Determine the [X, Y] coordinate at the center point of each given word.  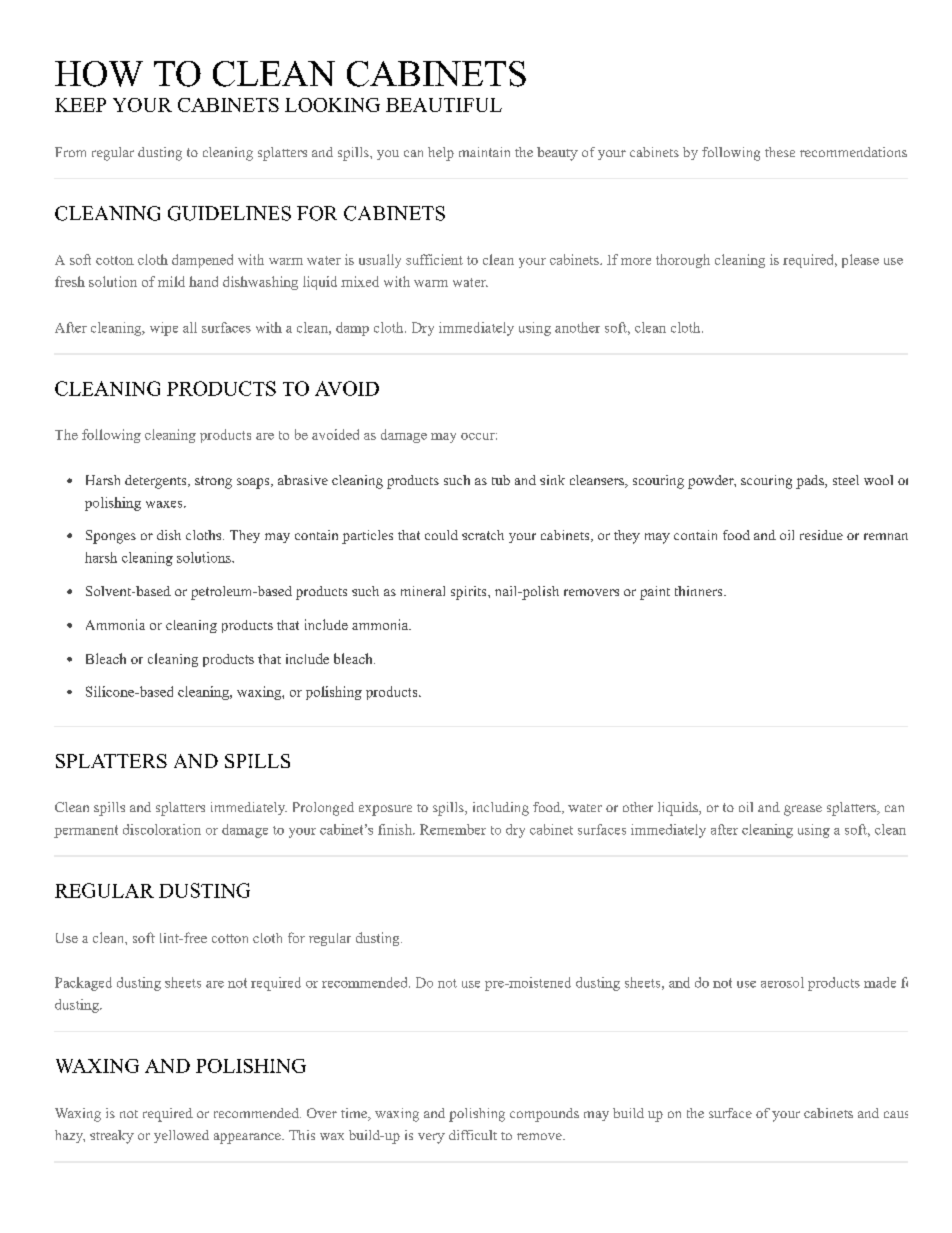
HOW [99, 74]
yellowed [181, 1136]
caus [896, 1114]
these [780, 152]
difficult [473, 1135]
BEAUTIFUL [444, 105]
